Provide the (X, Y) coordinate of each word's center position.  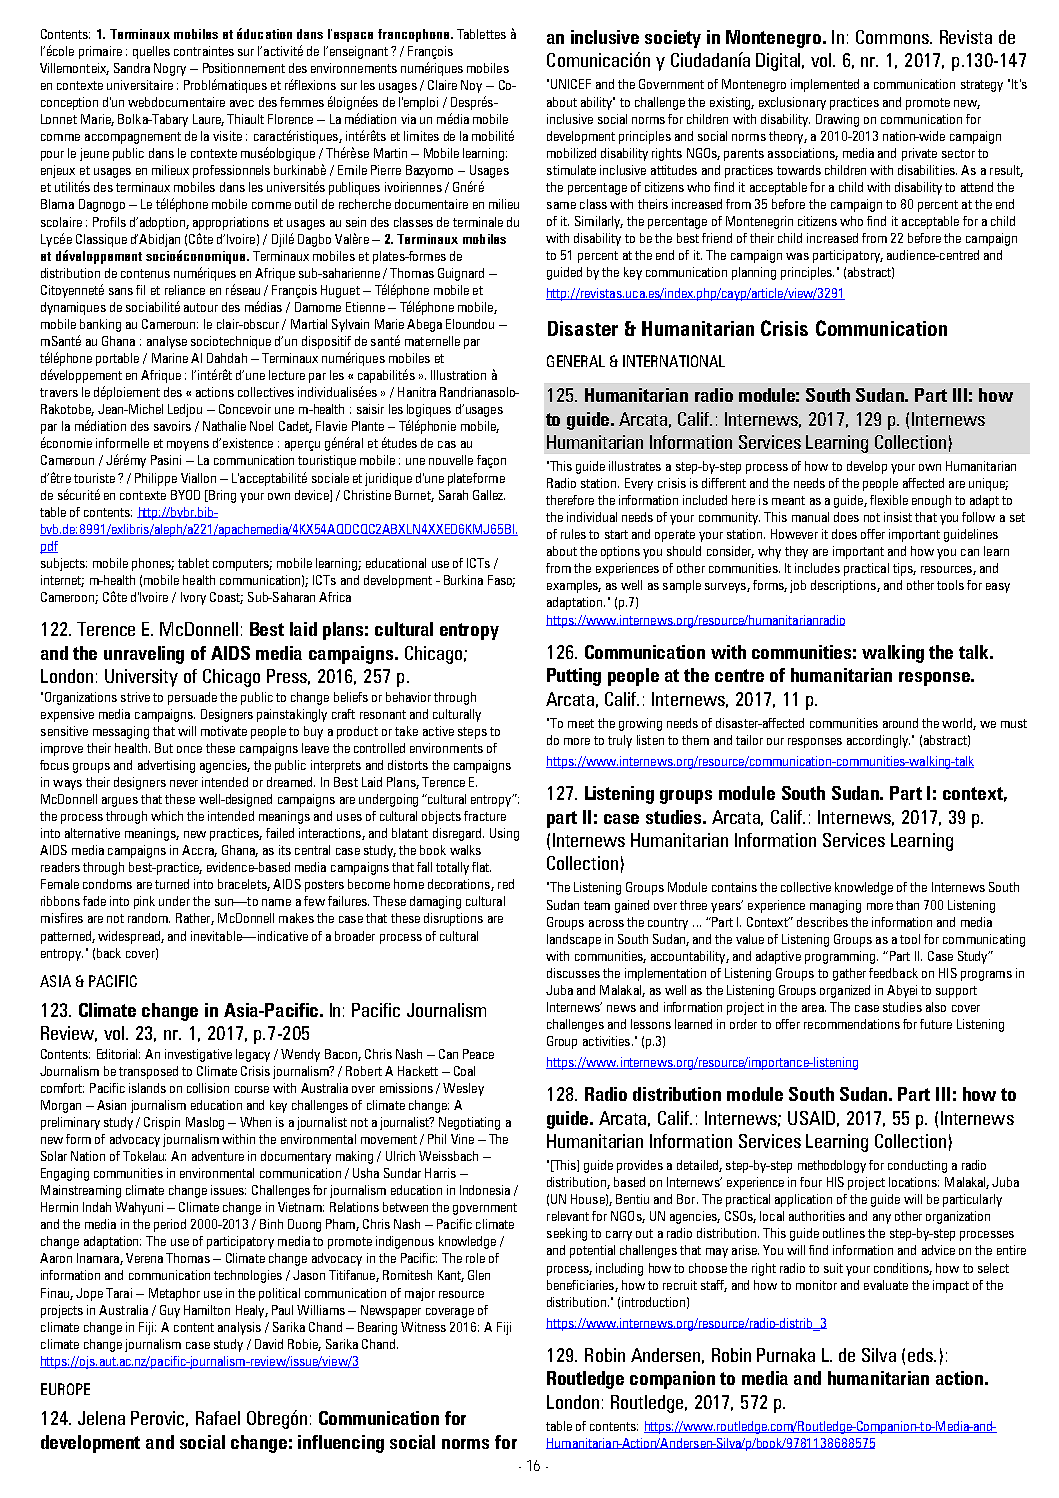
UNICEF (571, 84)
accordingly (878, 741)
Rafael (218, 1418)
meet (581, 723)
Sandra (132, 68)
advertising (166, 766)
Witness (423, 1327)
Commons (893, 37)
